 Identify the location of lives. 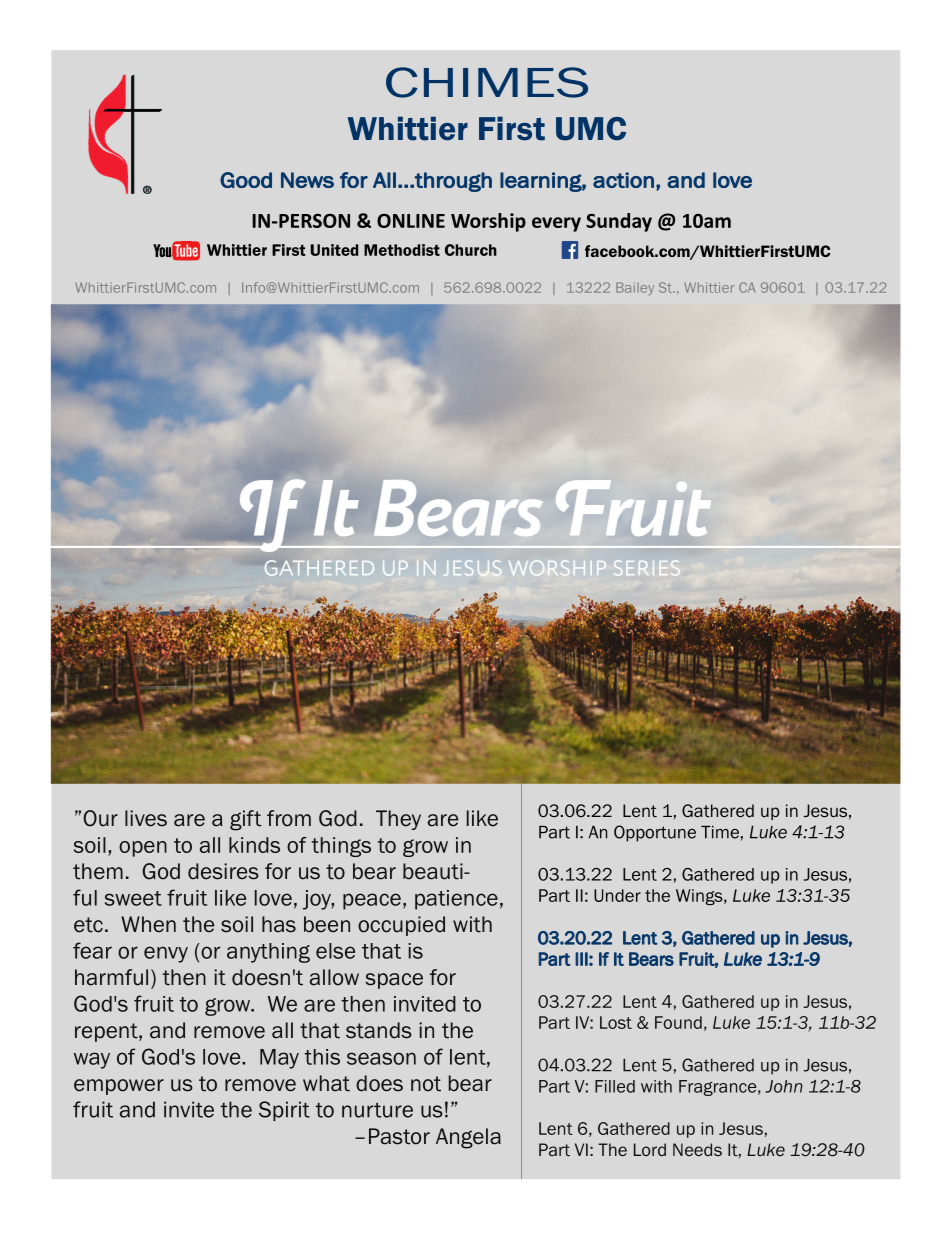
(146, 818).
